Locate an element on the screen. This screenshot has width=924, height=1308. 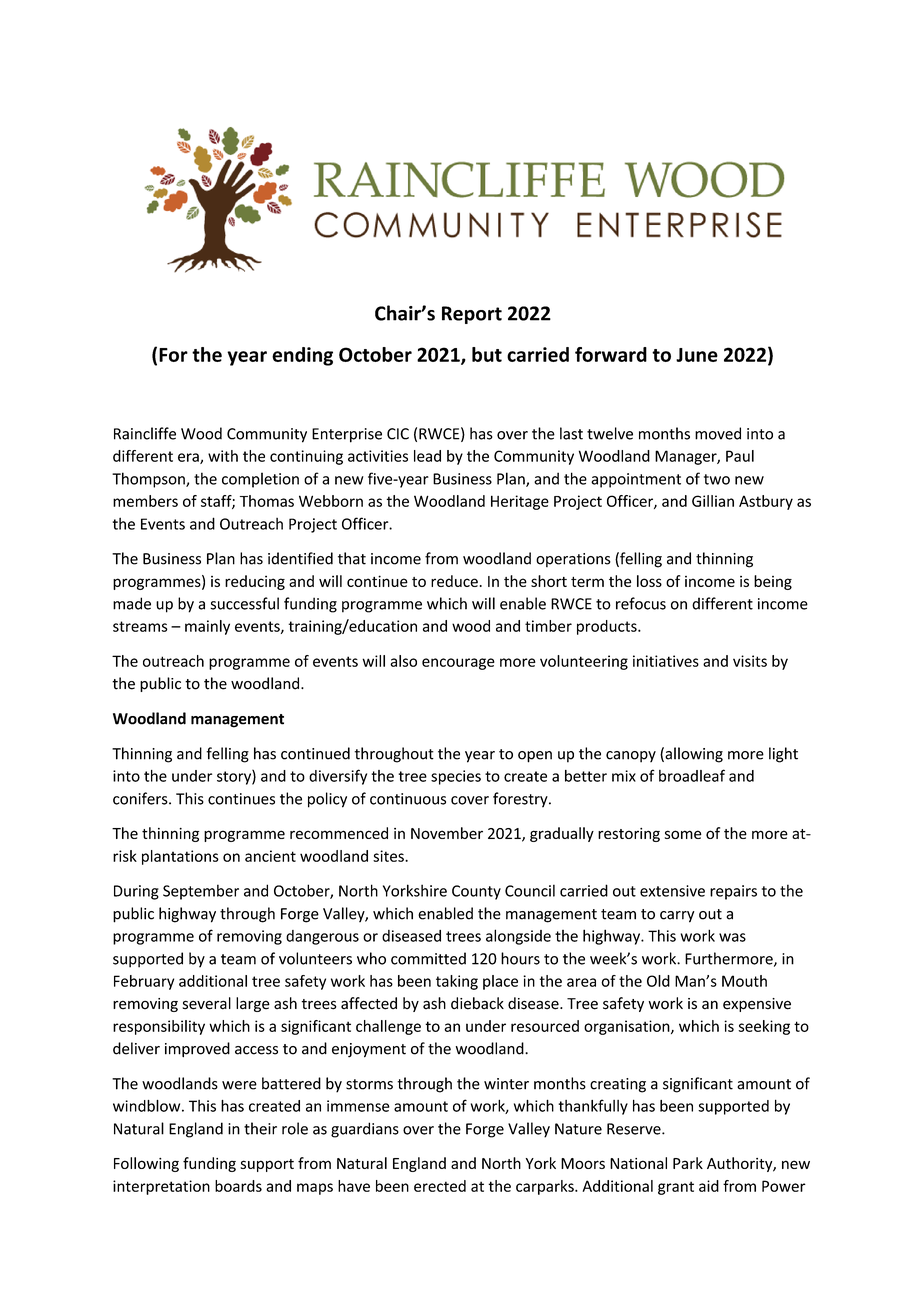
species is located at coordinates (456, 777).
